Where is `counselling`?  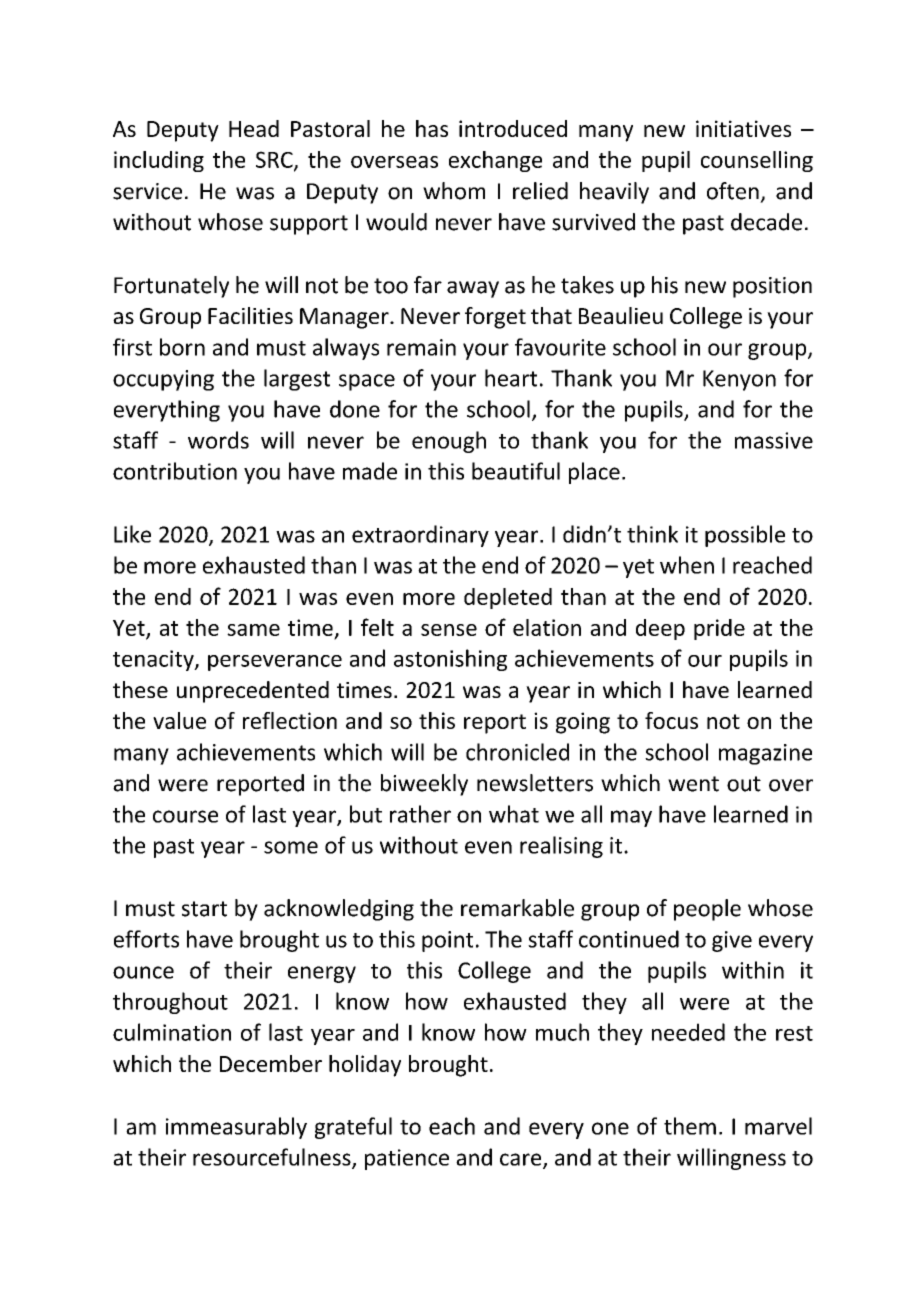
counselling is located at coordinates (757, 161).
